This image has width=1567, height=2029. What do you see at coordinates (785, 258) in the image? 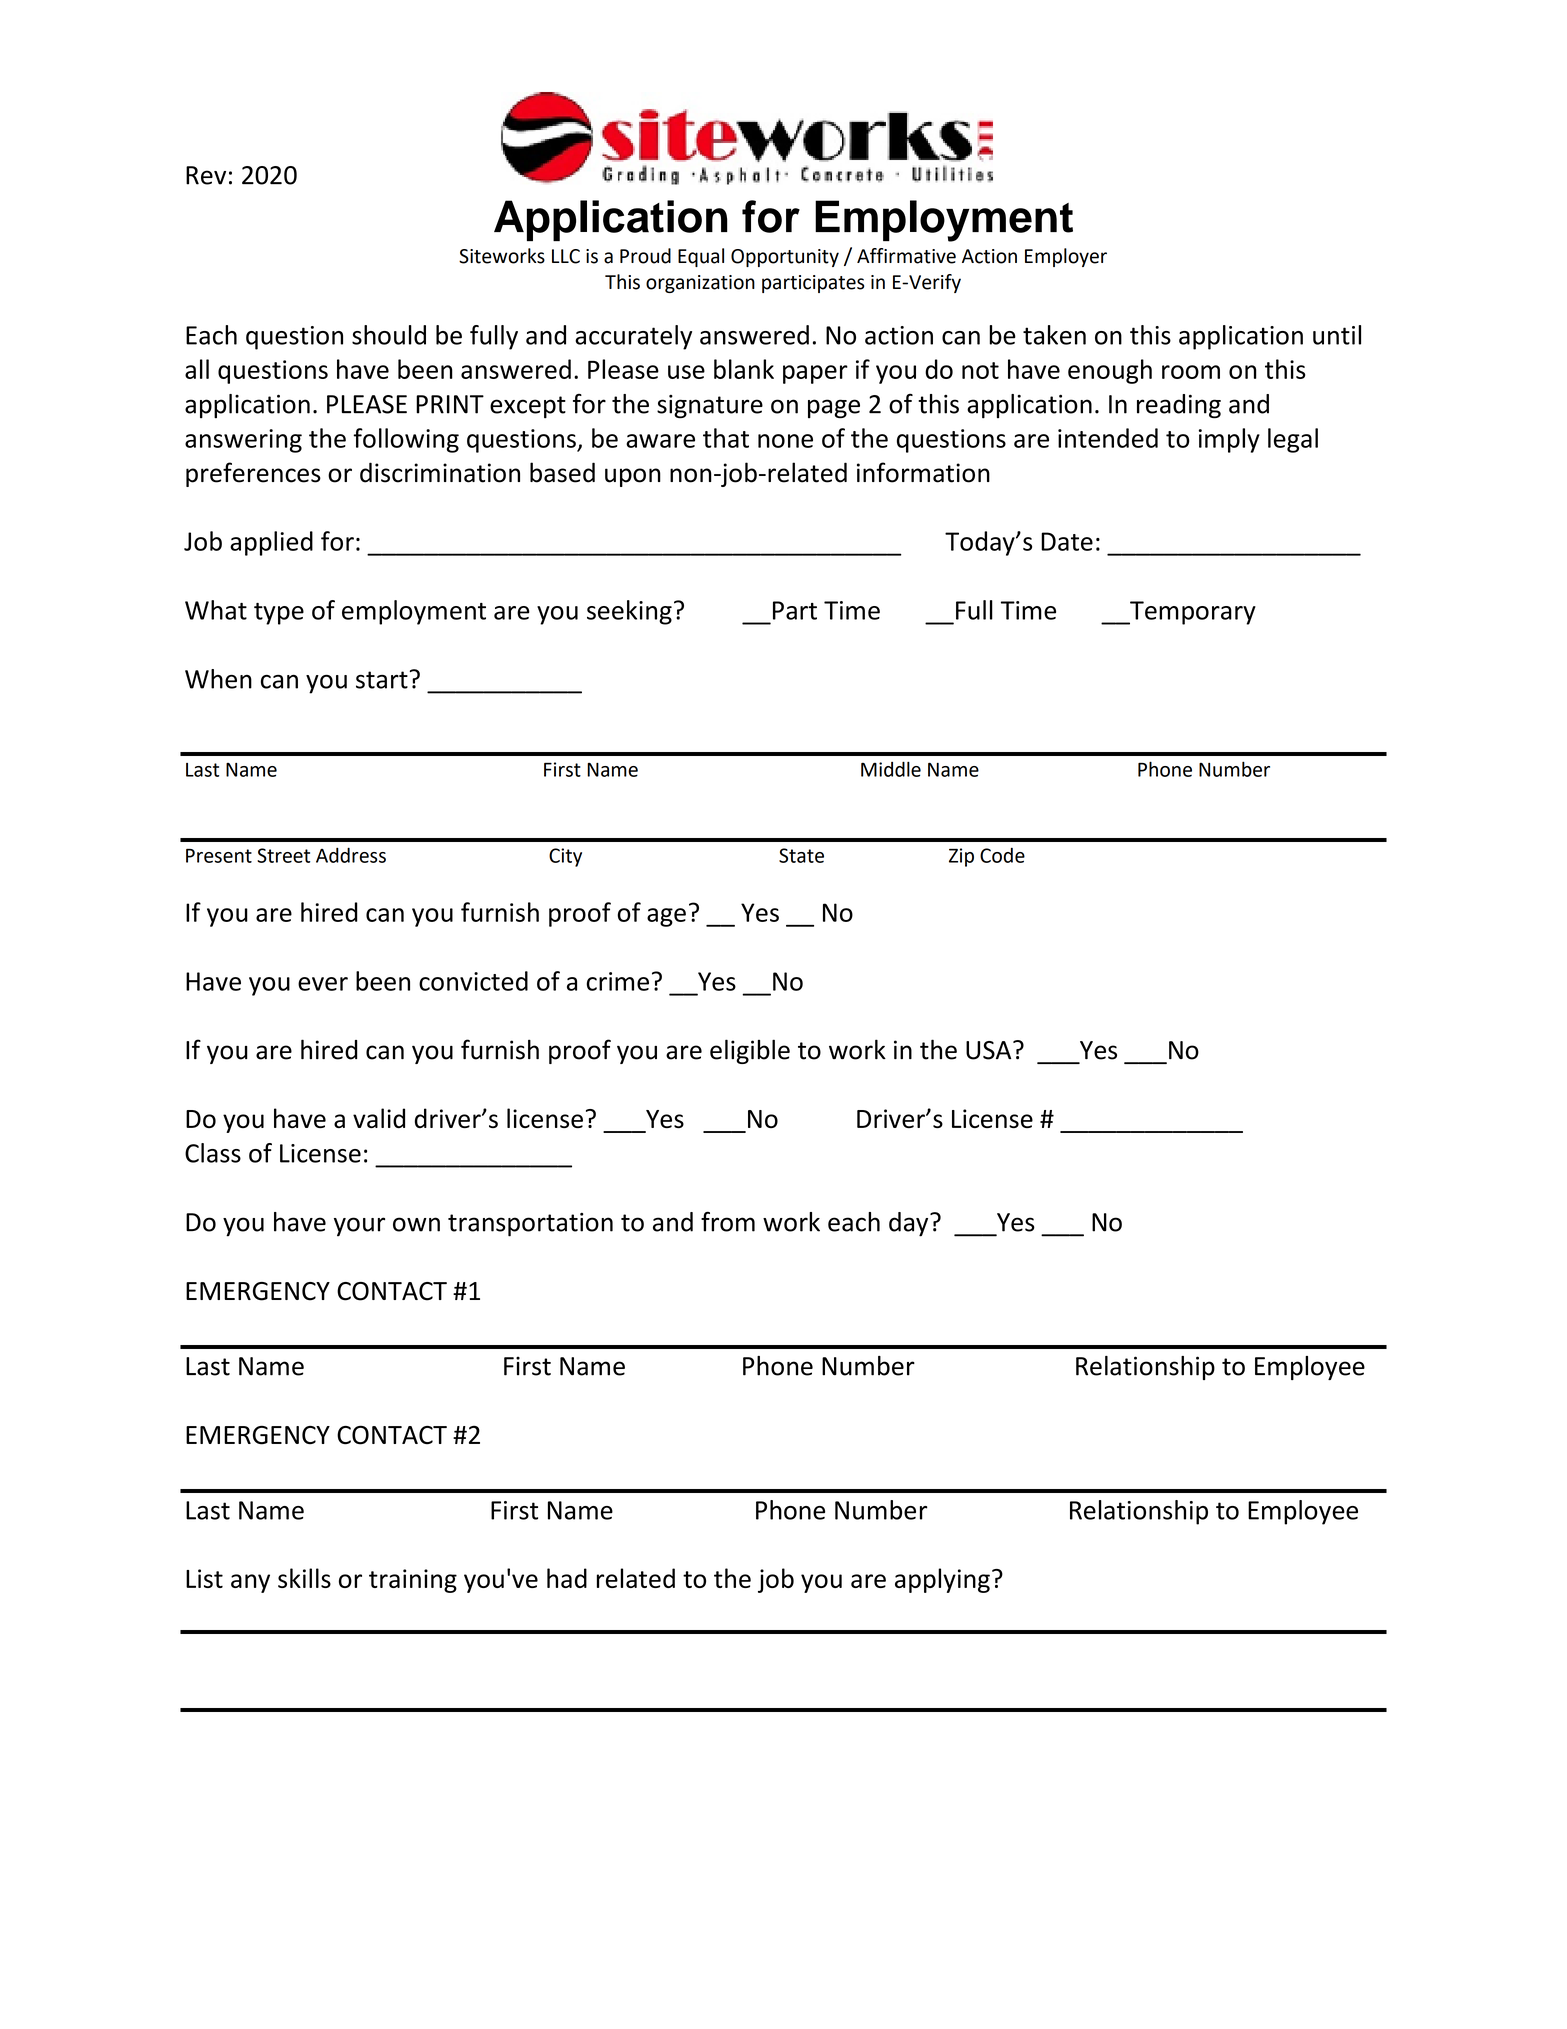
I see `Opportunity` at bounding box center [785, 258].
